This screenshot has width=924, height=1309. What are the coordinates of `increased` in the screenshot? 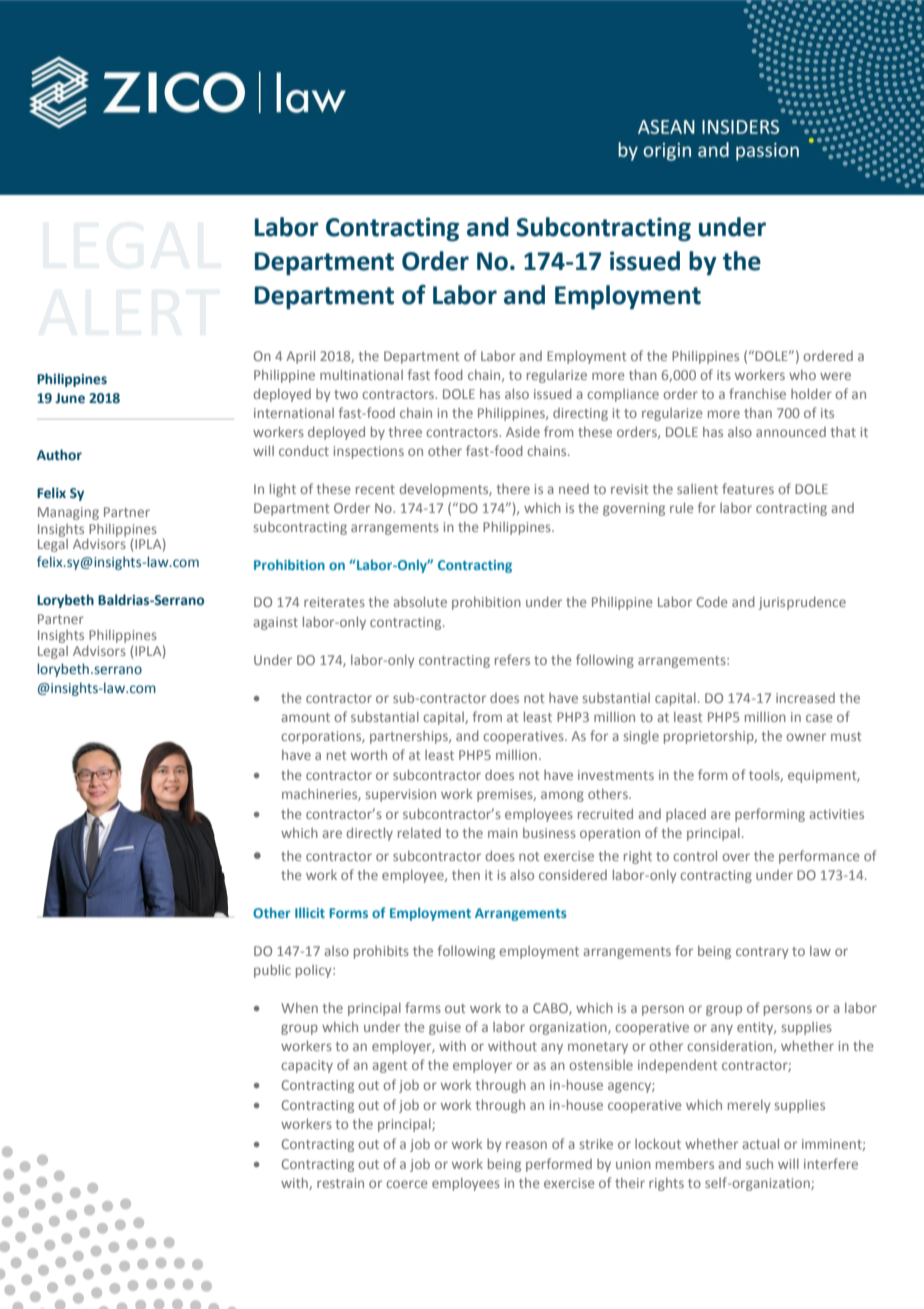 It's located at (805, 698).
